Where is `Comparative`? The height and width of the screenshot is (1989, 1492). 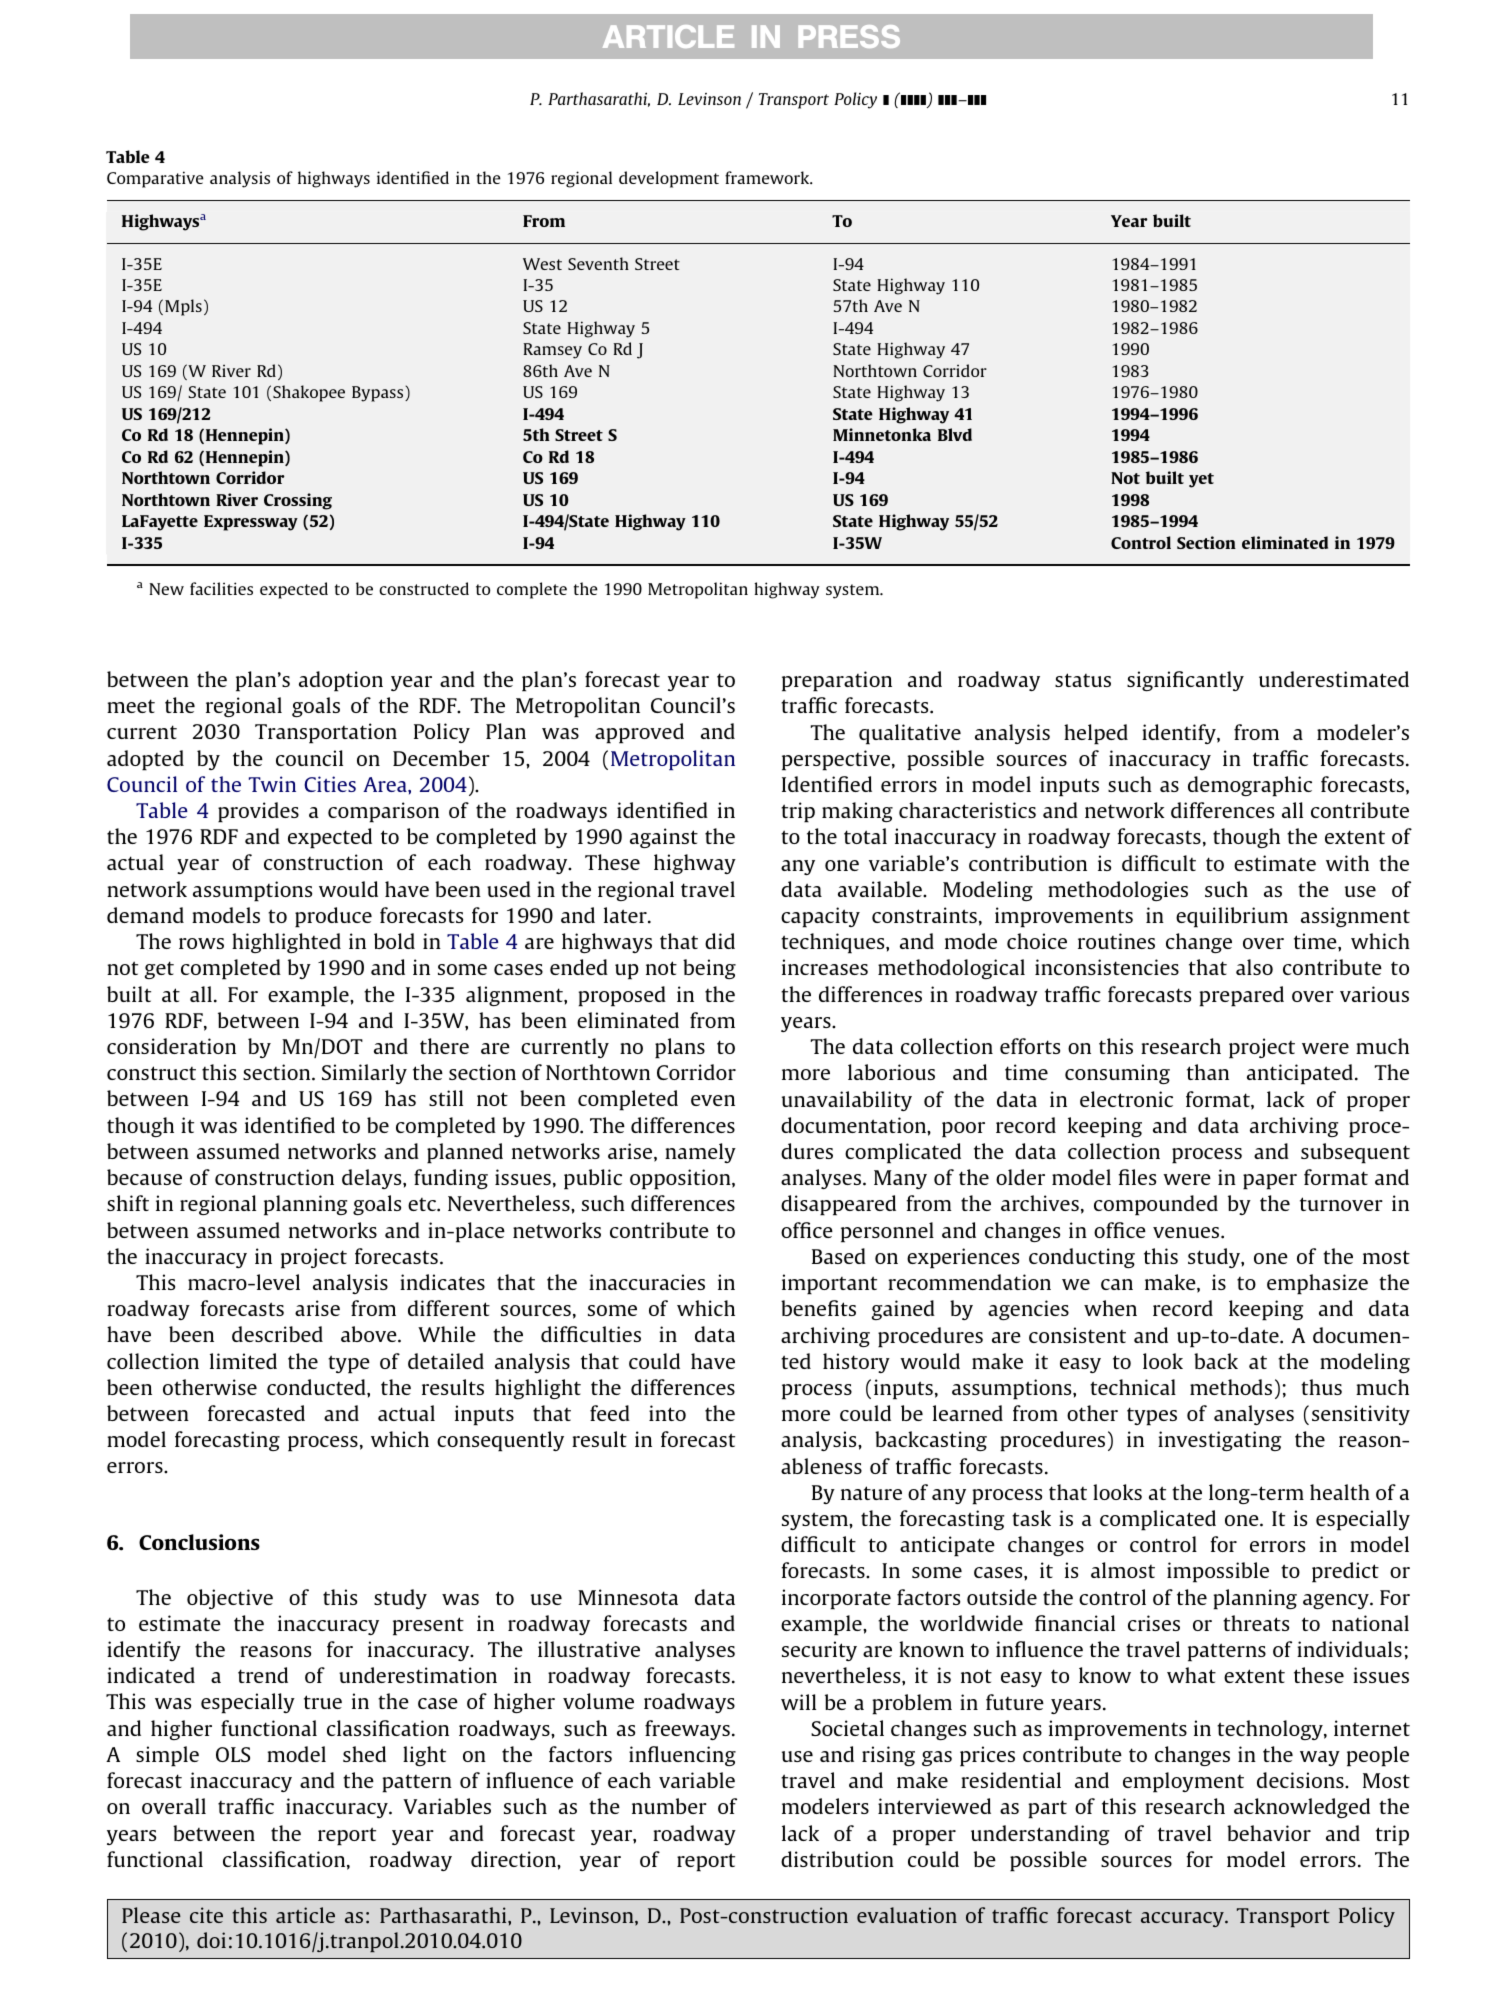
Comparative is located at coordinates (155, 179).
